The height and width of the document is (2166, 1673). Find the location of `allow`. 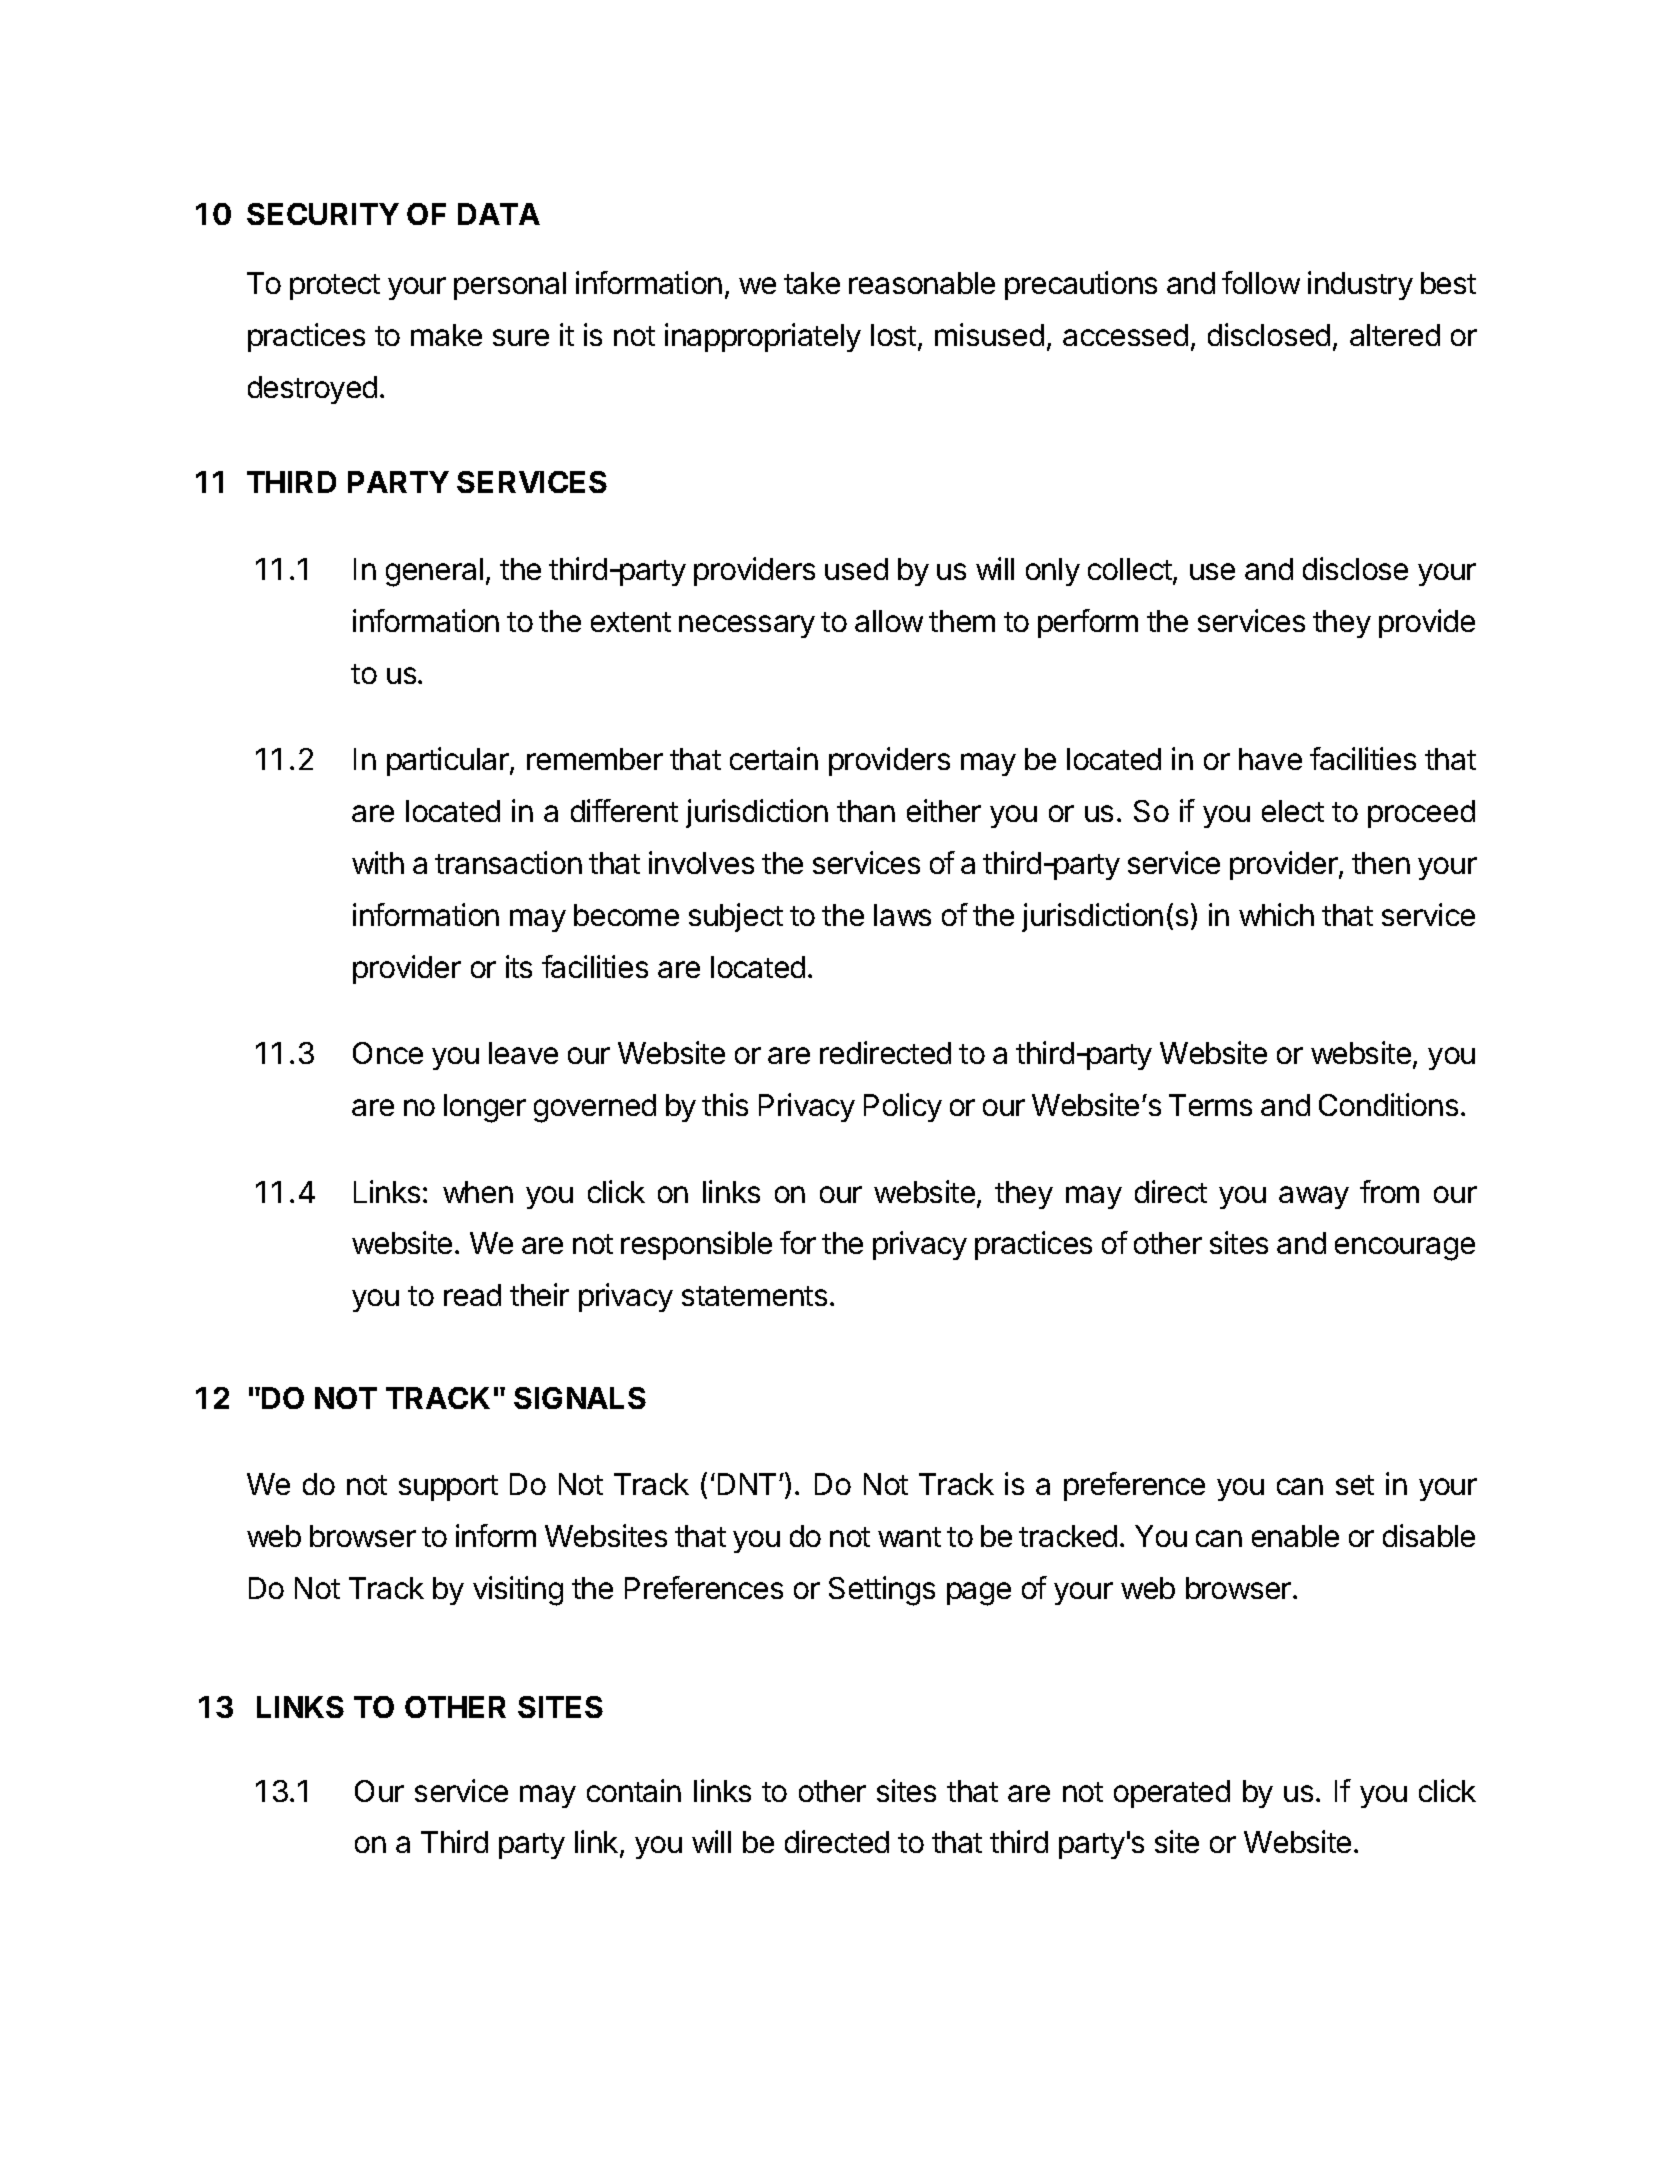

allow is located at coordinates (889, 621).
